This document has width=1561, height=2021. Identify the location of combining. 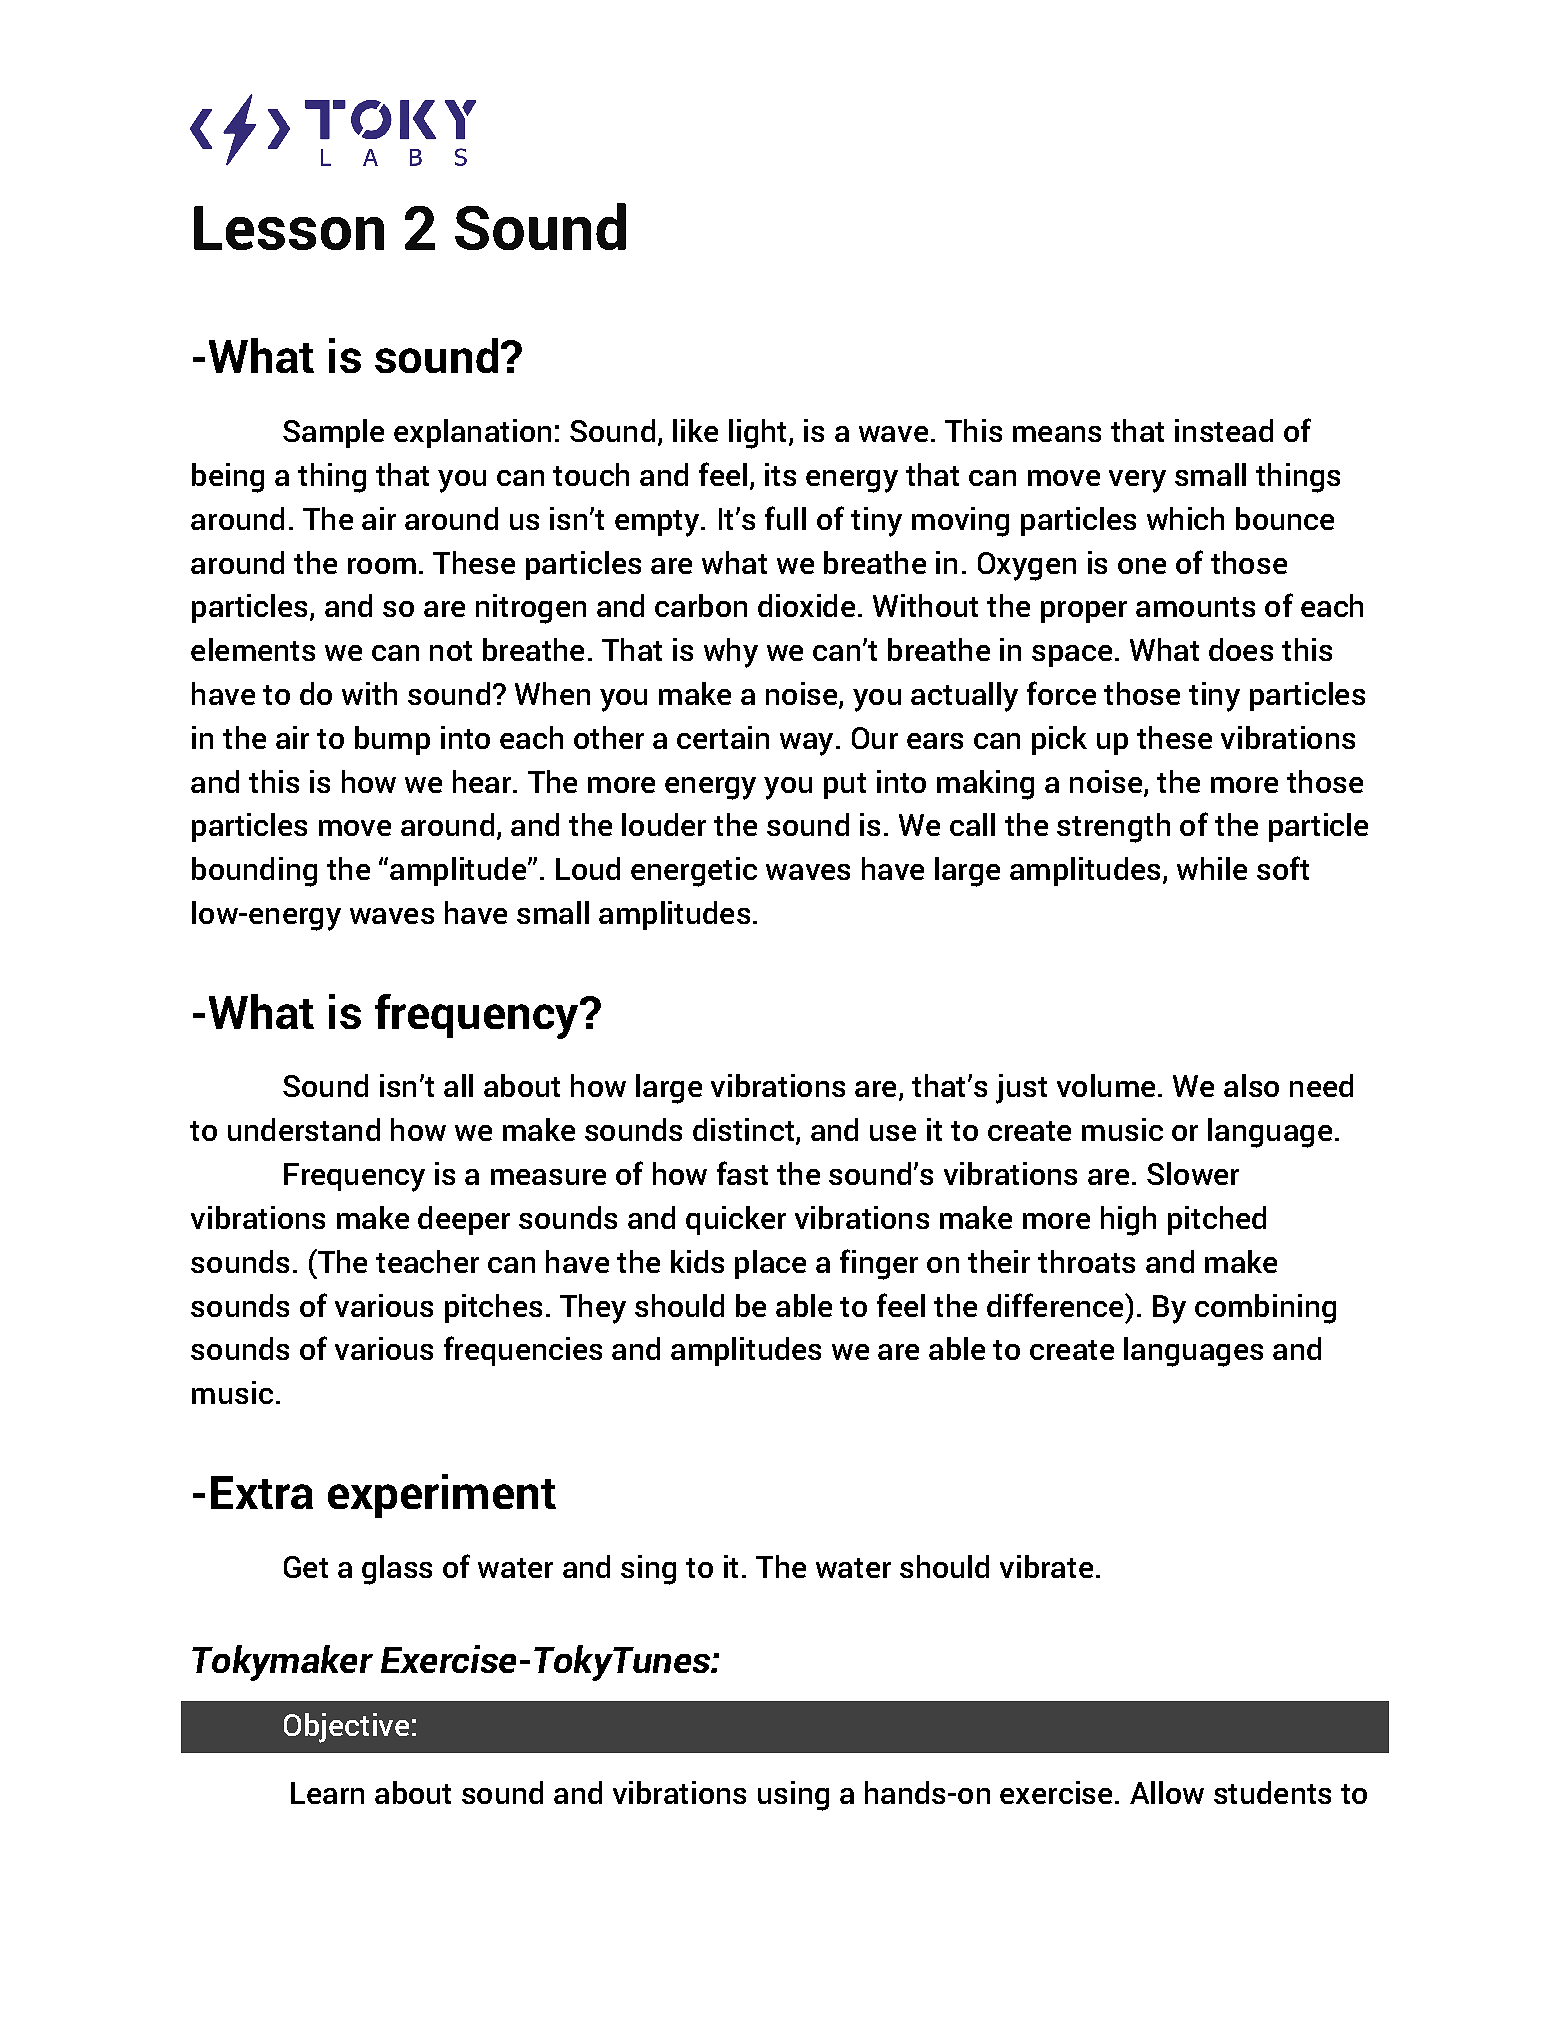
(1265, 1309).
